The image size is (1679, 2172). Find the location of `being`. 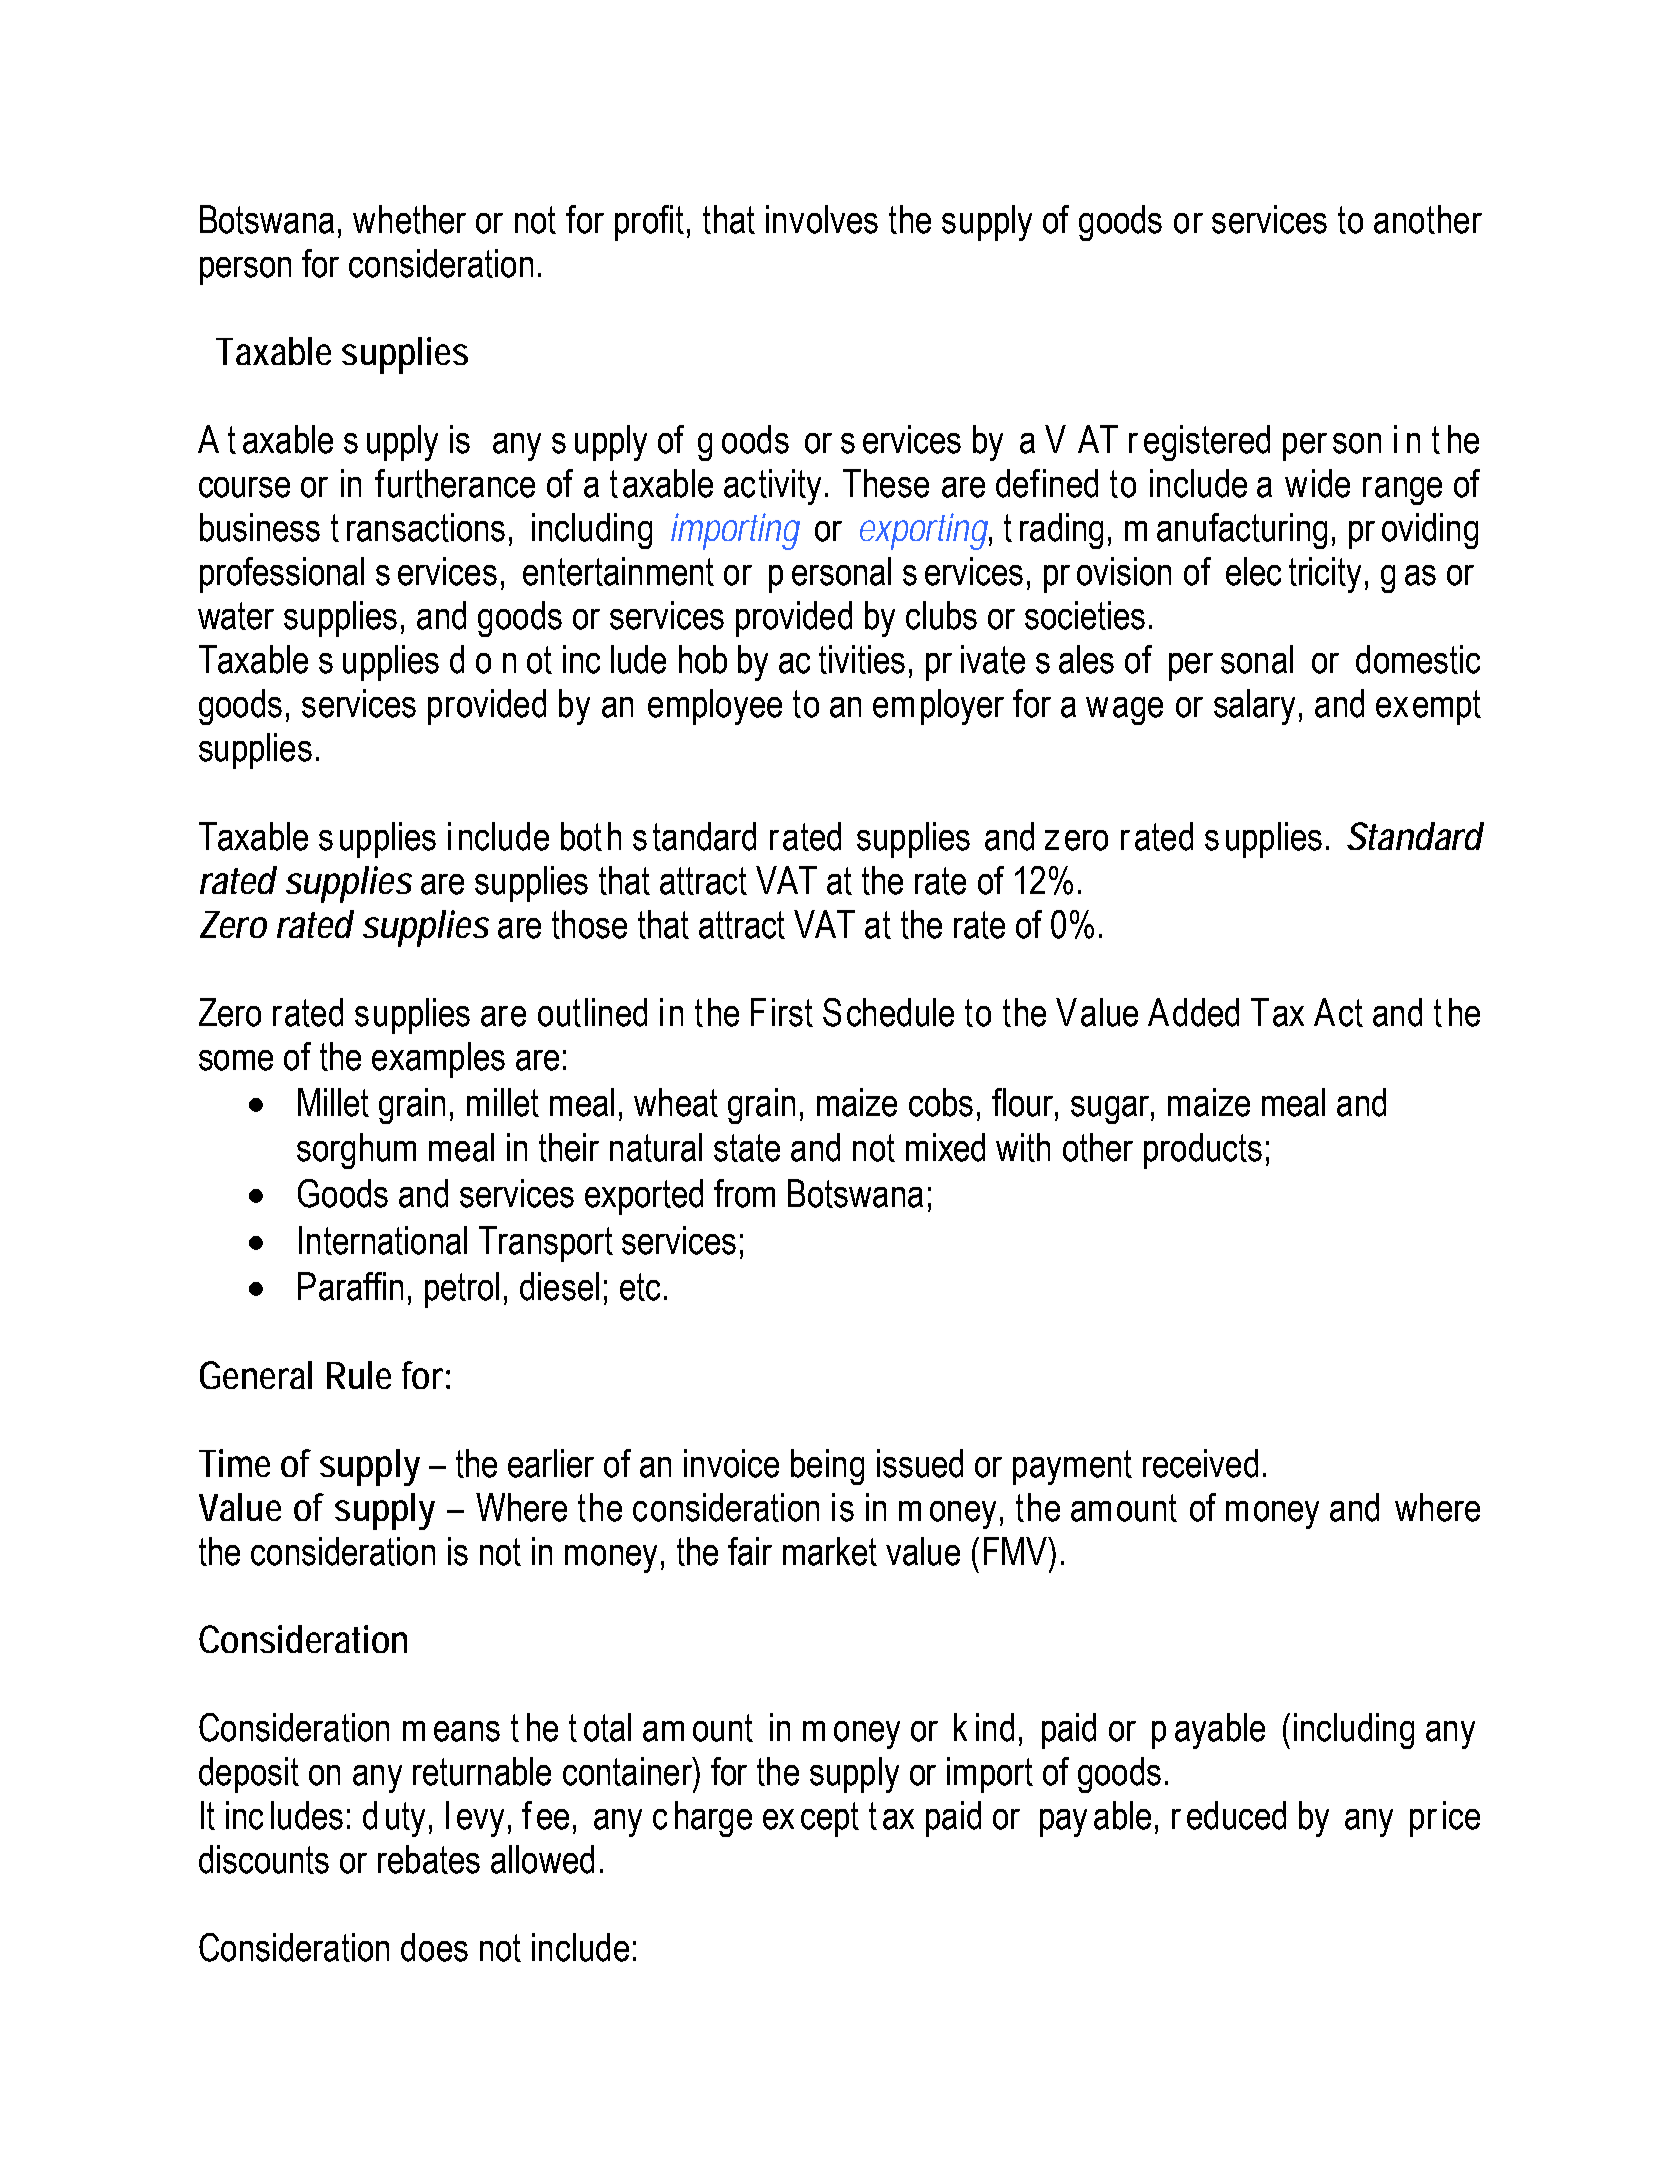

being is located at coordinates (827, 1467).
